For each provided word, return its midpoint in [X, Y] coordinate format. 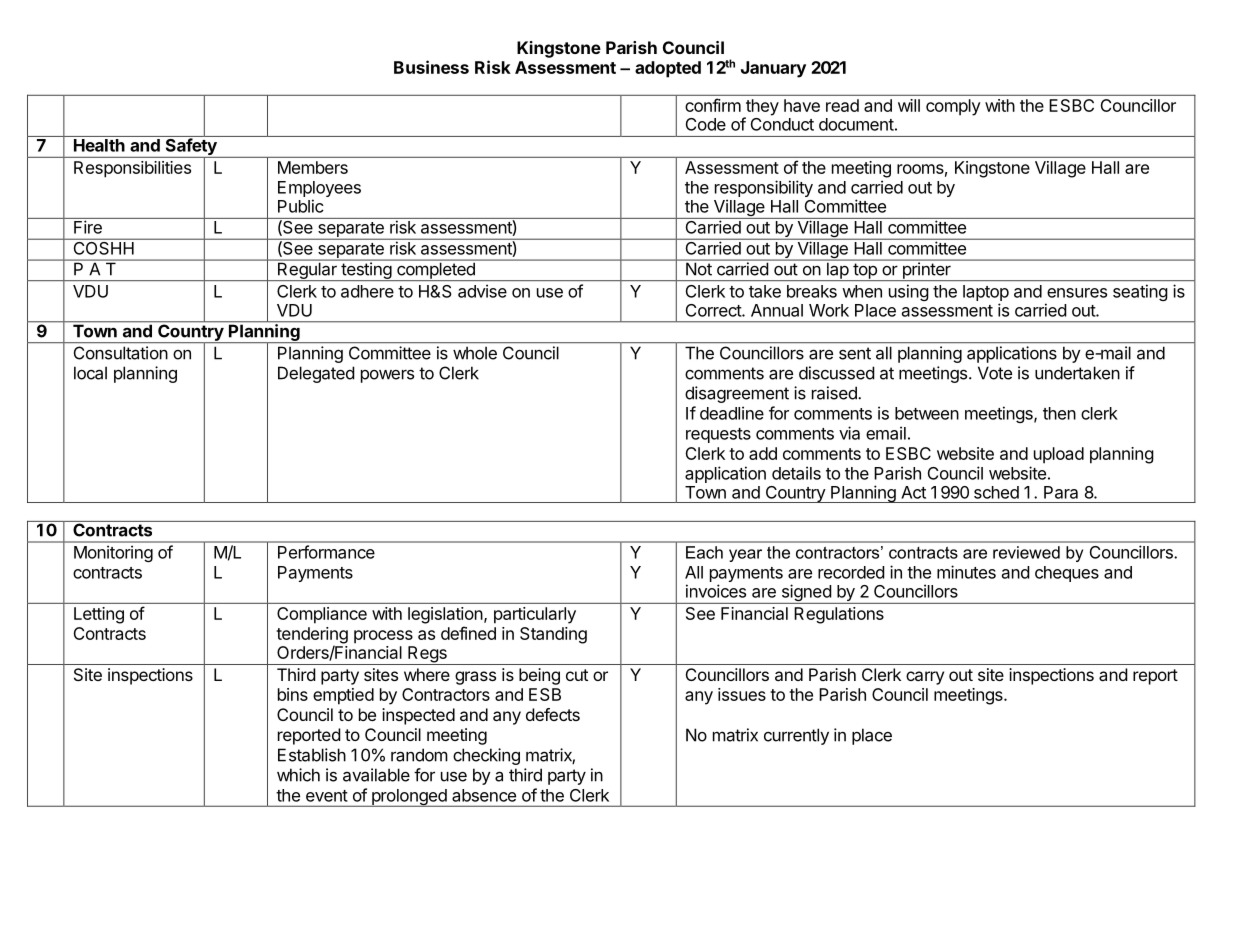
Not [699, 269]
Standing [553, 635]
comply [953, 107]
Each [704, 552]
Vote [995, 373]
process [383, 637]
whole [475, 353]
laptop [986, 293]
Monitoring [113, 553]
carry [925, 678]
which [298, 775]
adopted [668, 69]
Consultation [121, 353]
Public [301, 206]
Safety [191, 147]
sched [996, 492]
